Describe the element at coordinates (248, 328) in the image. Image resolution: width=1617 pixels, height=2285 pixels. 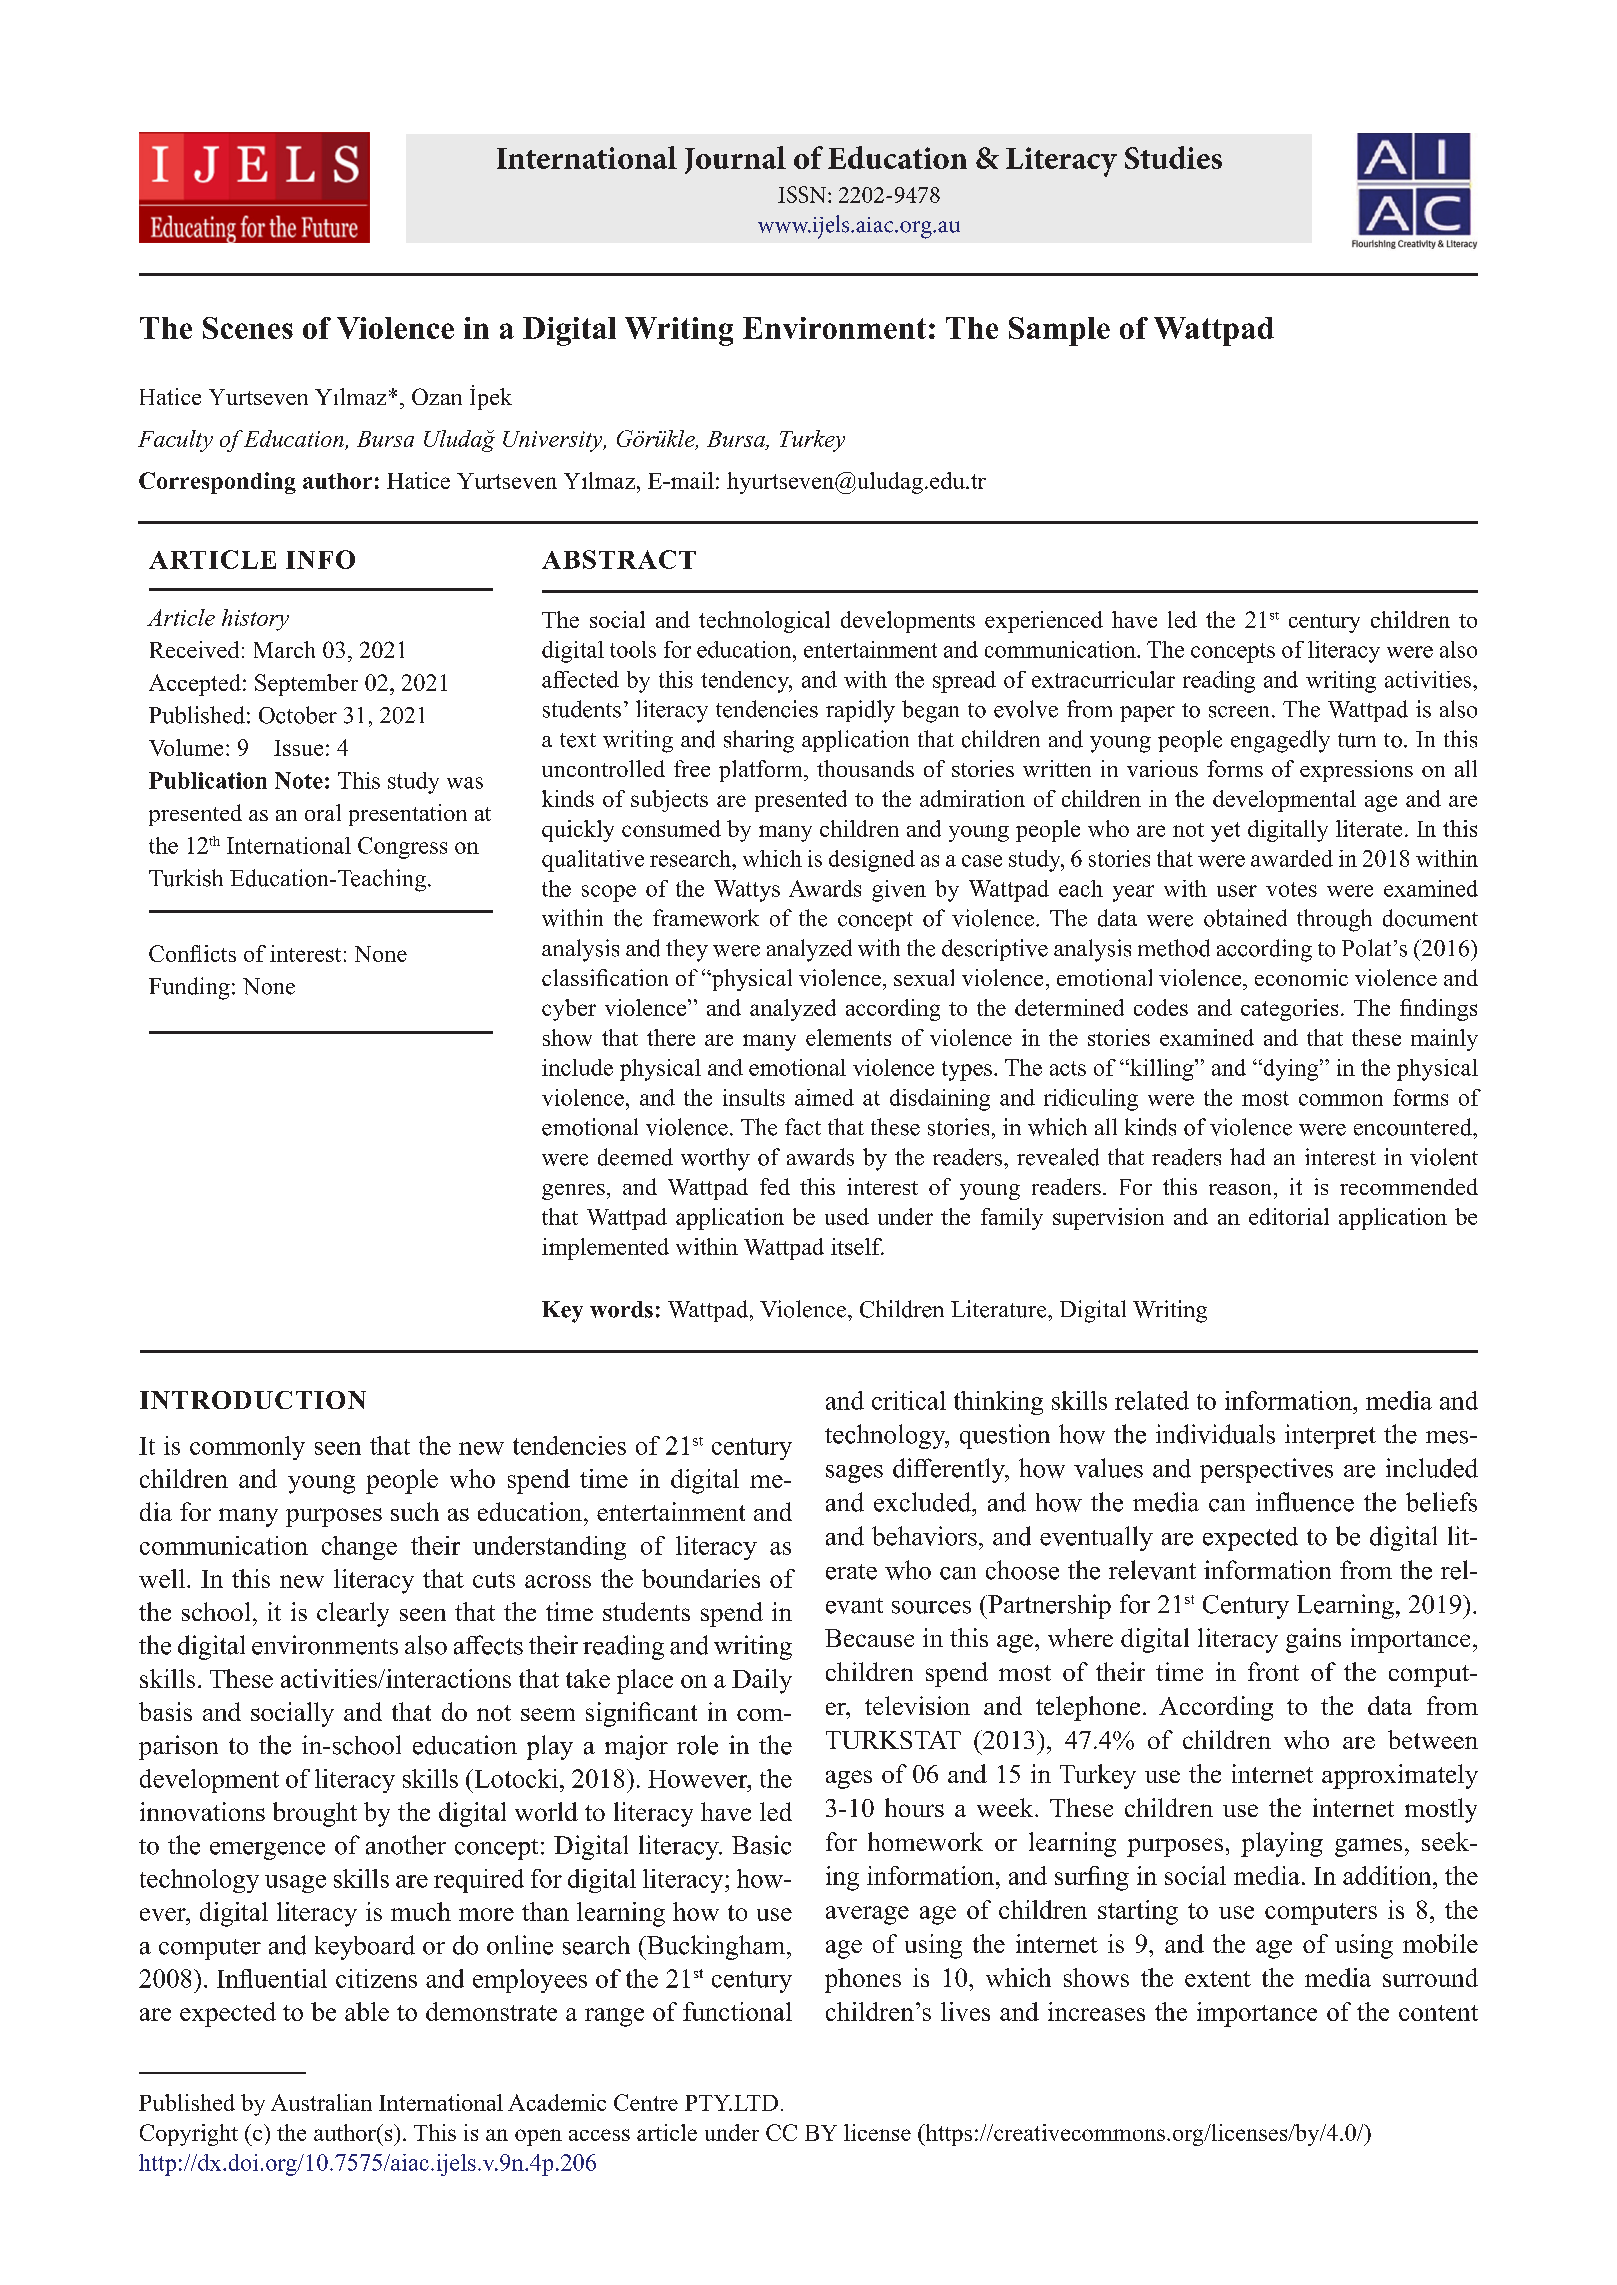
I see `Scenes` at that location.
